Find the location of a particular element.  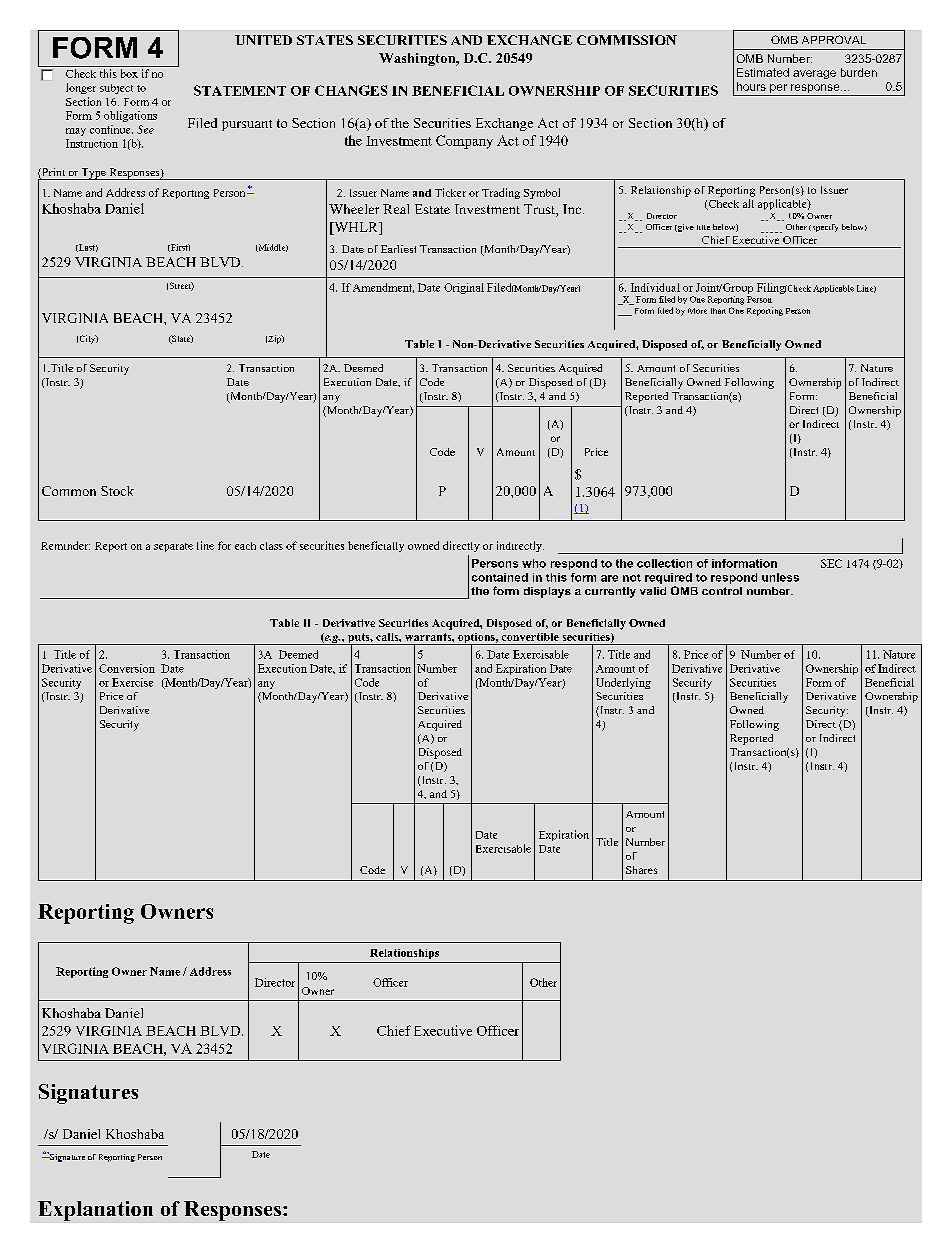

box is located at coordinates (129, 73).
